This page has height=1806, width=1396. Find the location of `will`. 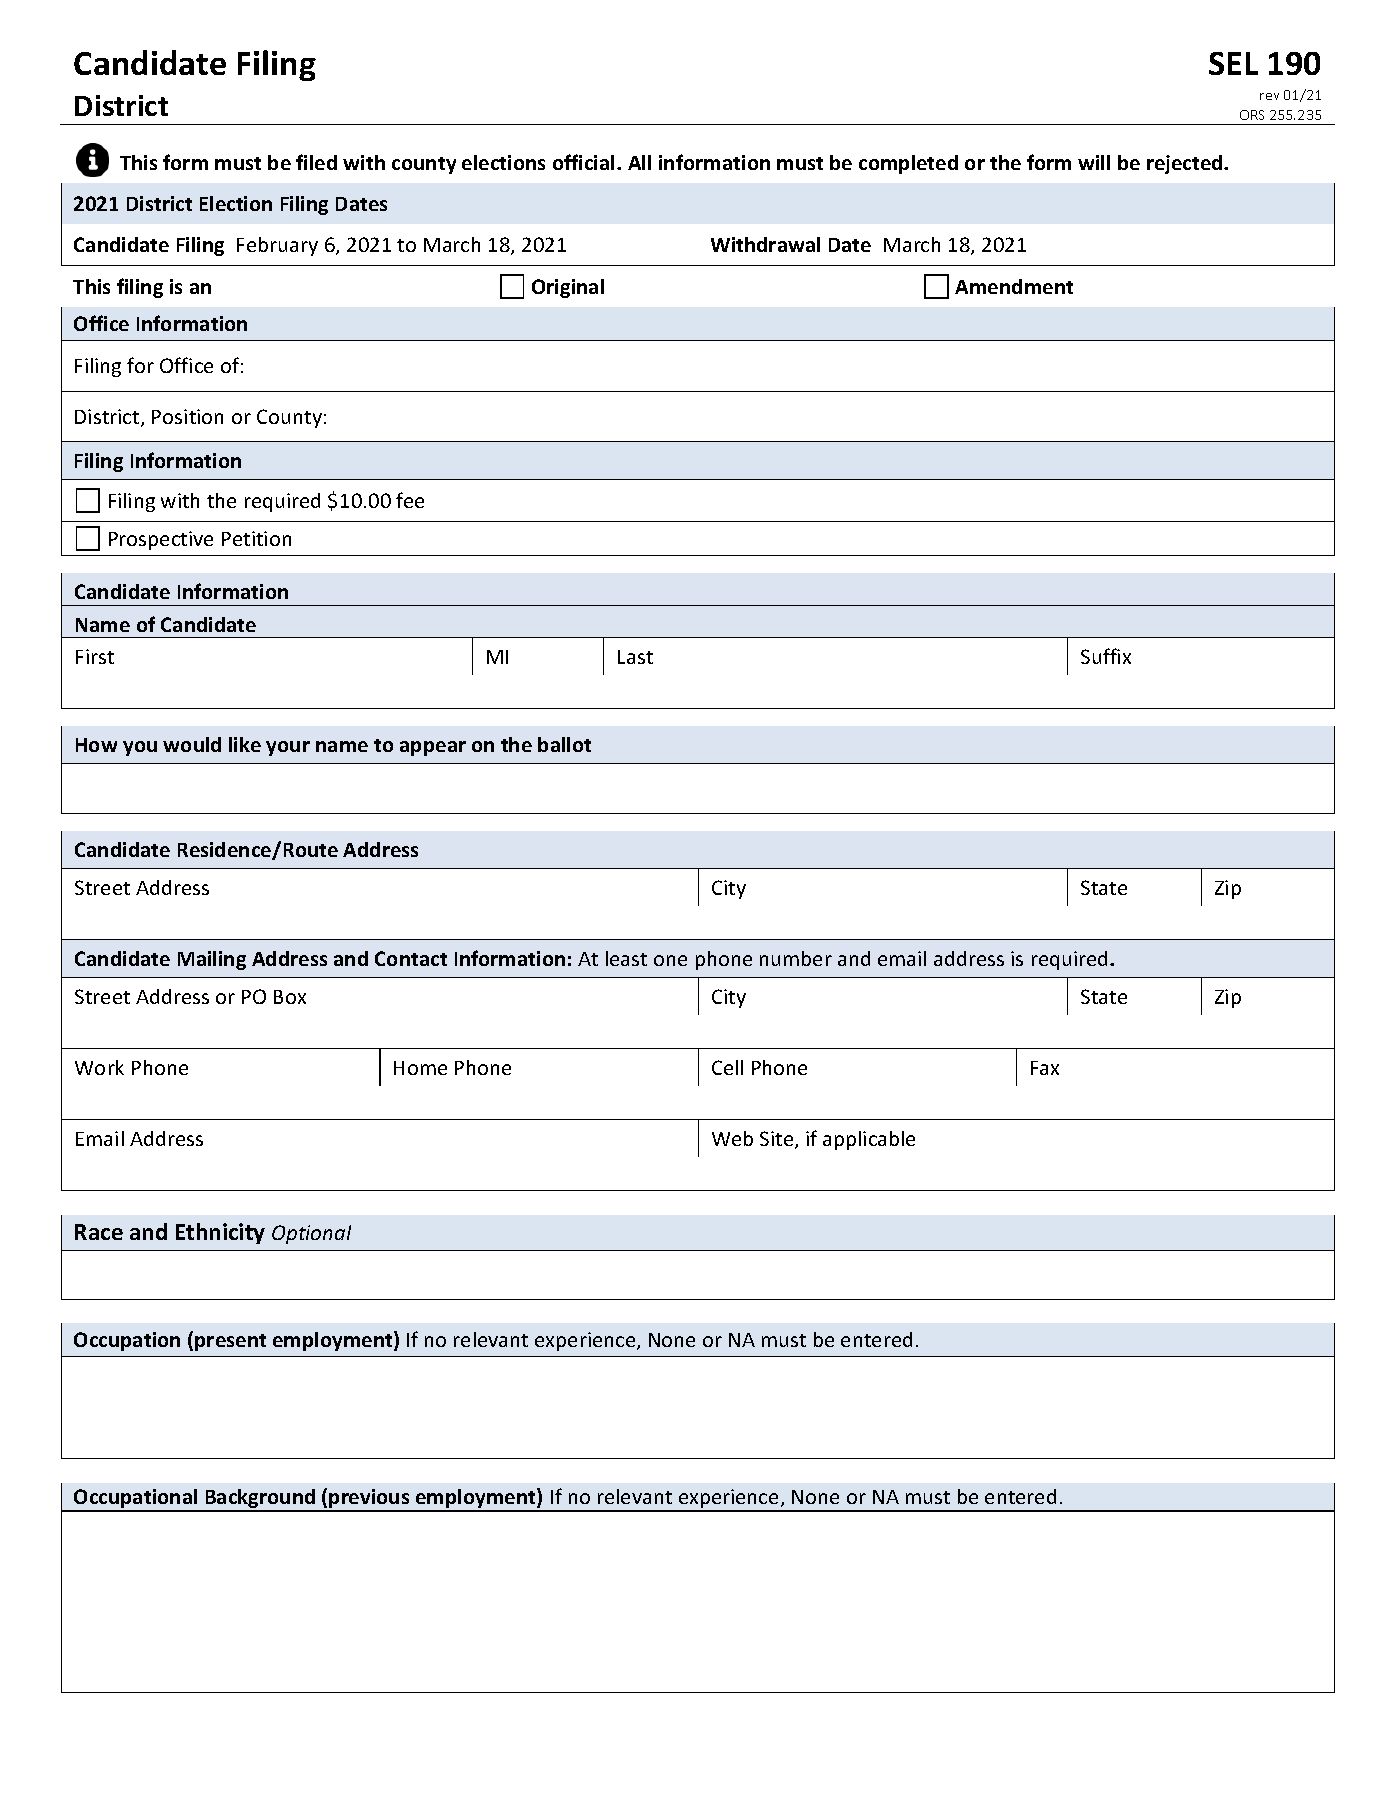

will is located at coordinates (1094, 162).
